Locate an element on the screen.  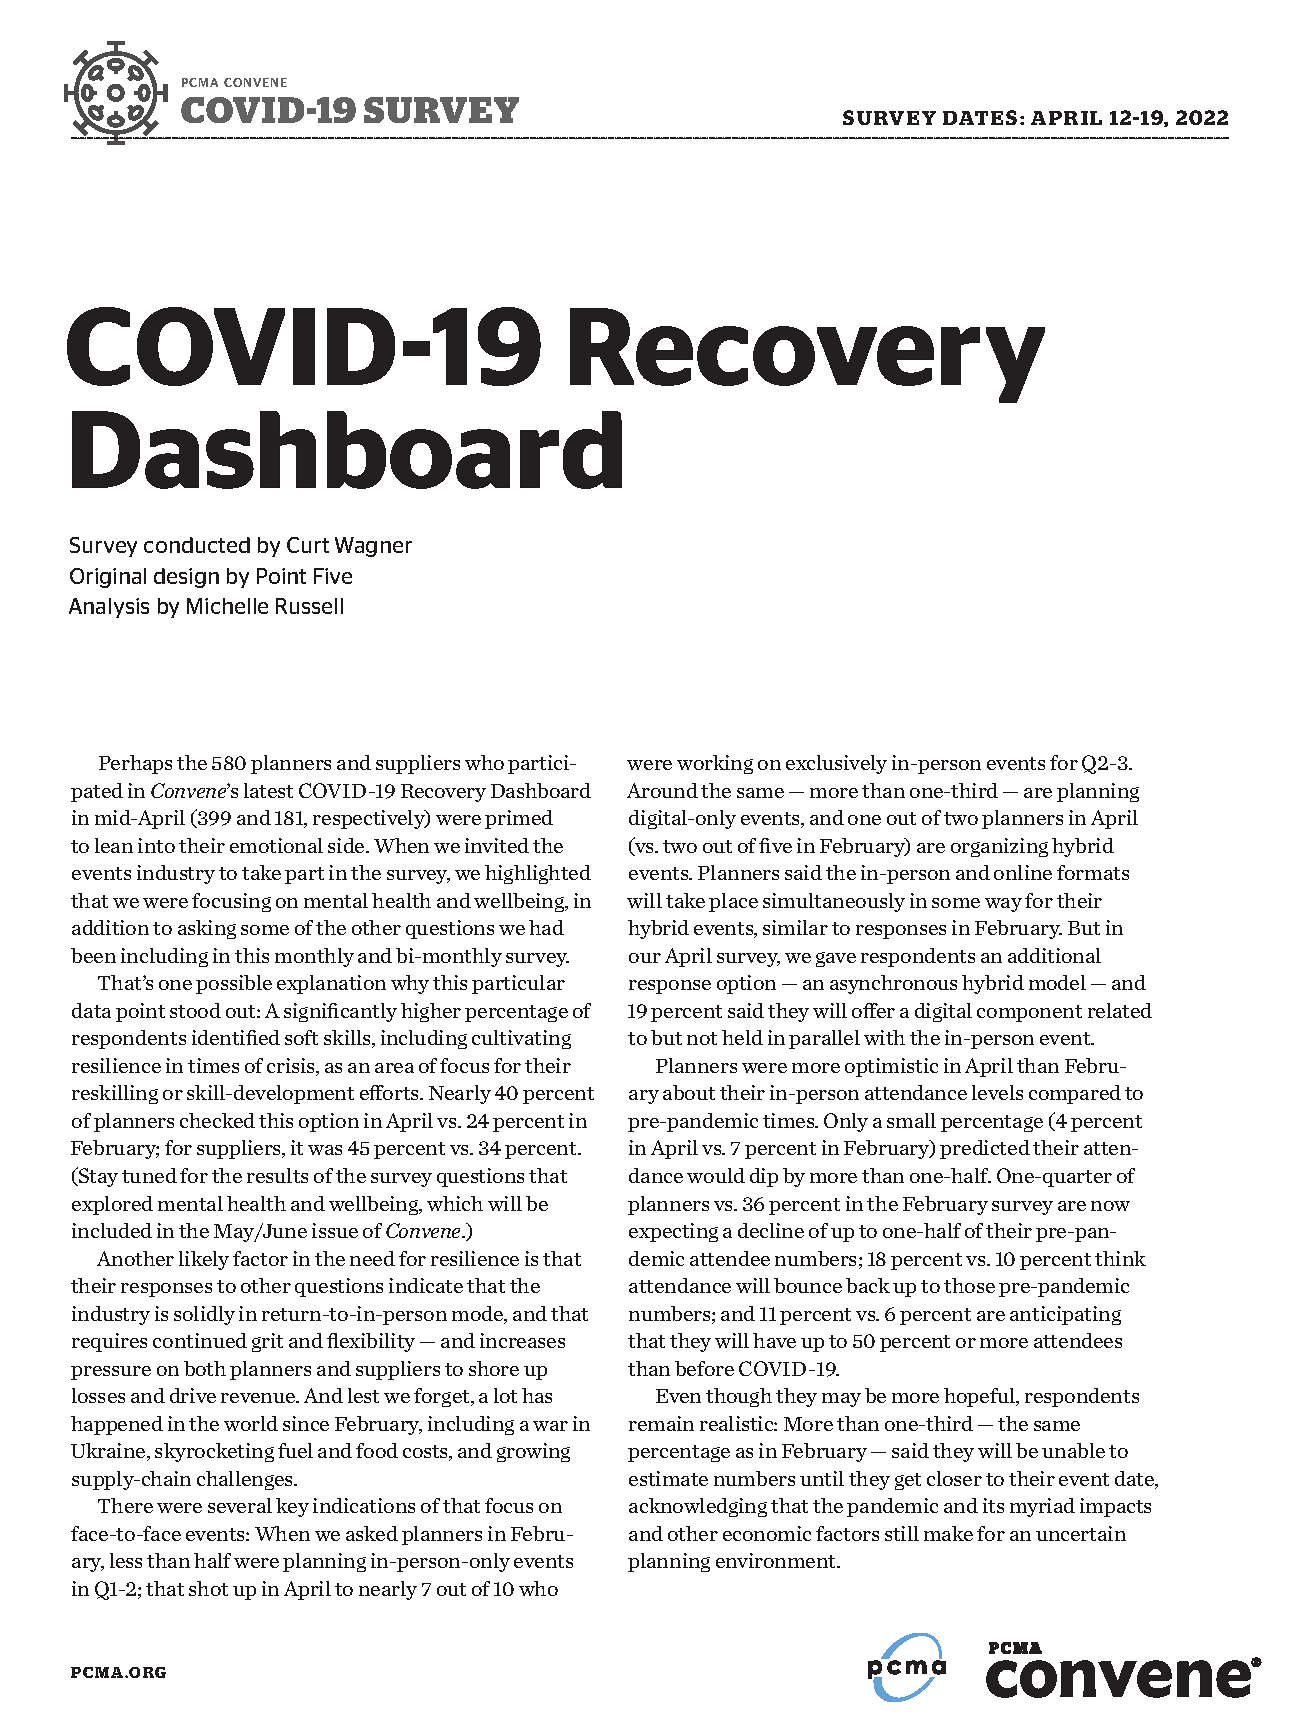
exclusively is located at coordinates (836, 764).
